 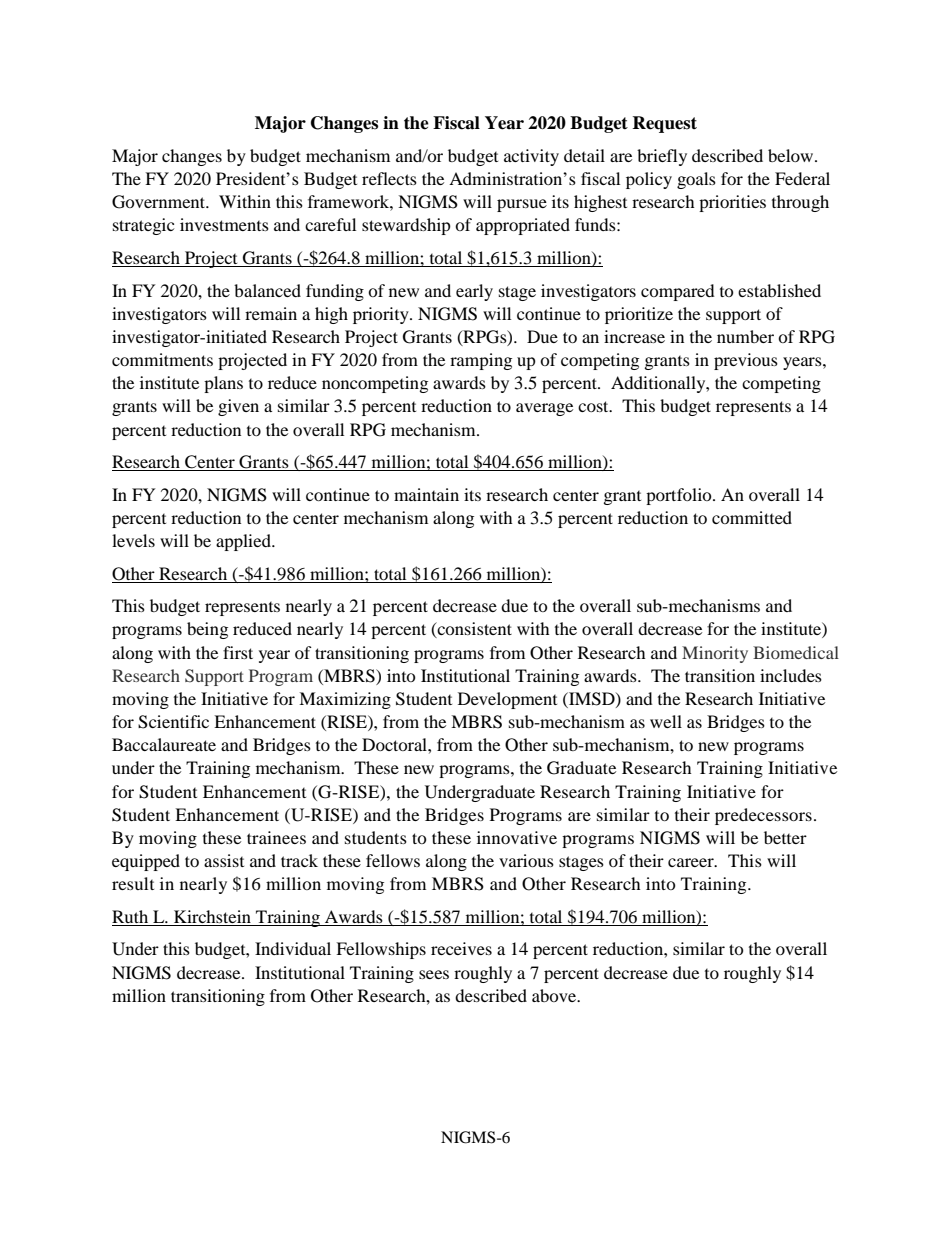 I want to click on activity, so click(x=531, y=157).
